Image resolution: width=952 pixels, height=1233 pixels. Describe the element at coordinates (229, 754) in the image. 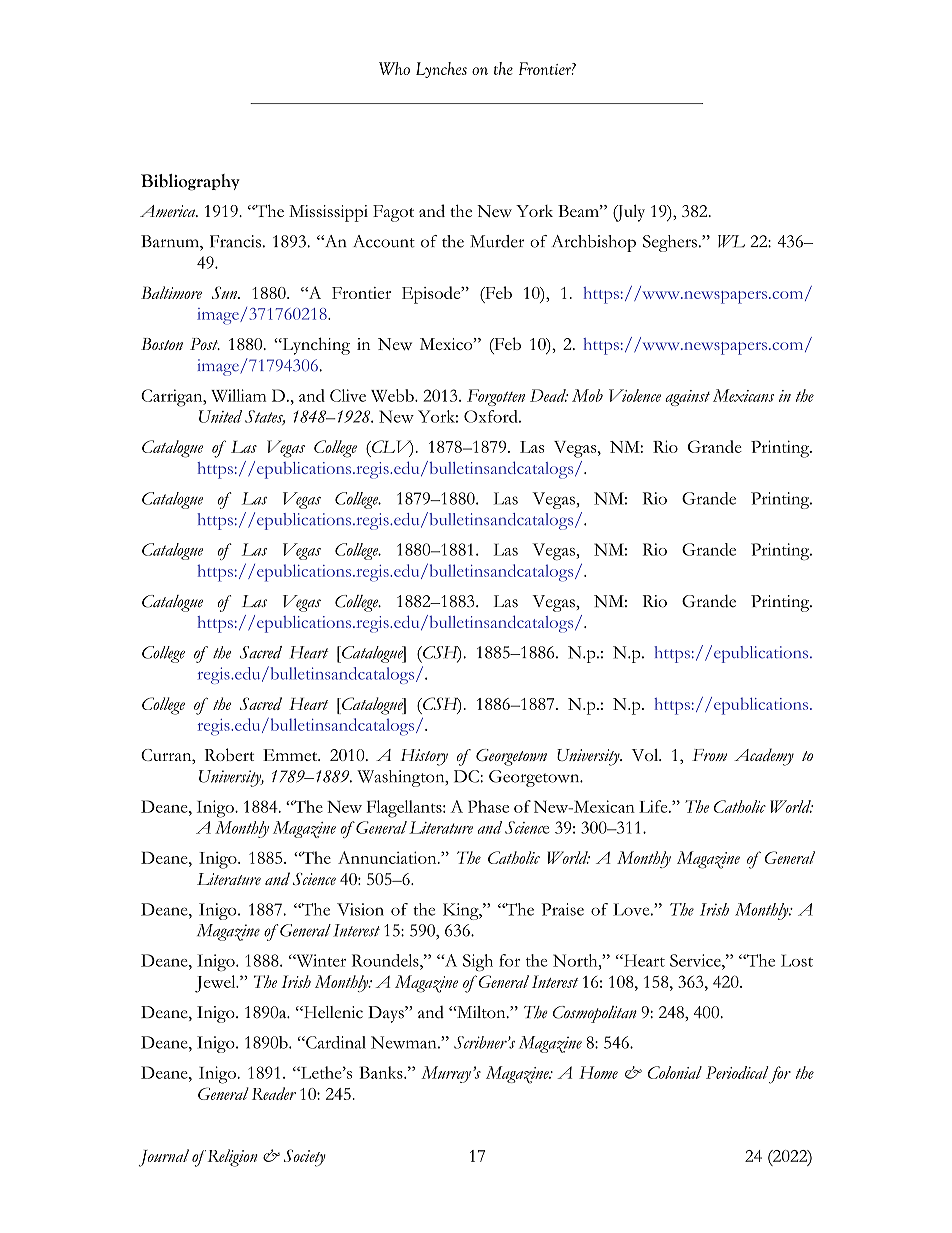

I see `Robert` at that location.
